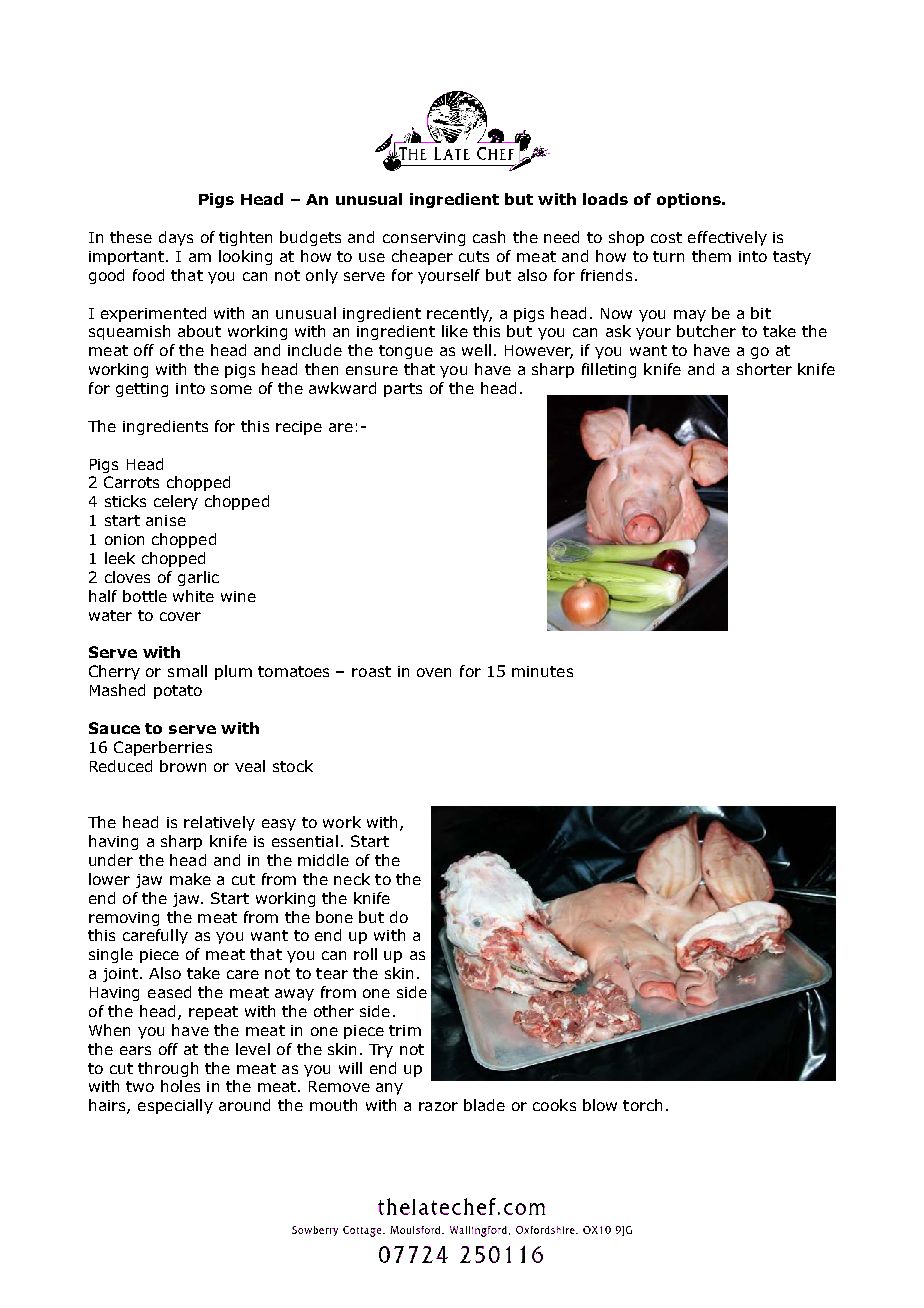 This document has width=924, height=1308. Describe the element at coordinates (764, 369) in the document. I see `shorter` at that location.
